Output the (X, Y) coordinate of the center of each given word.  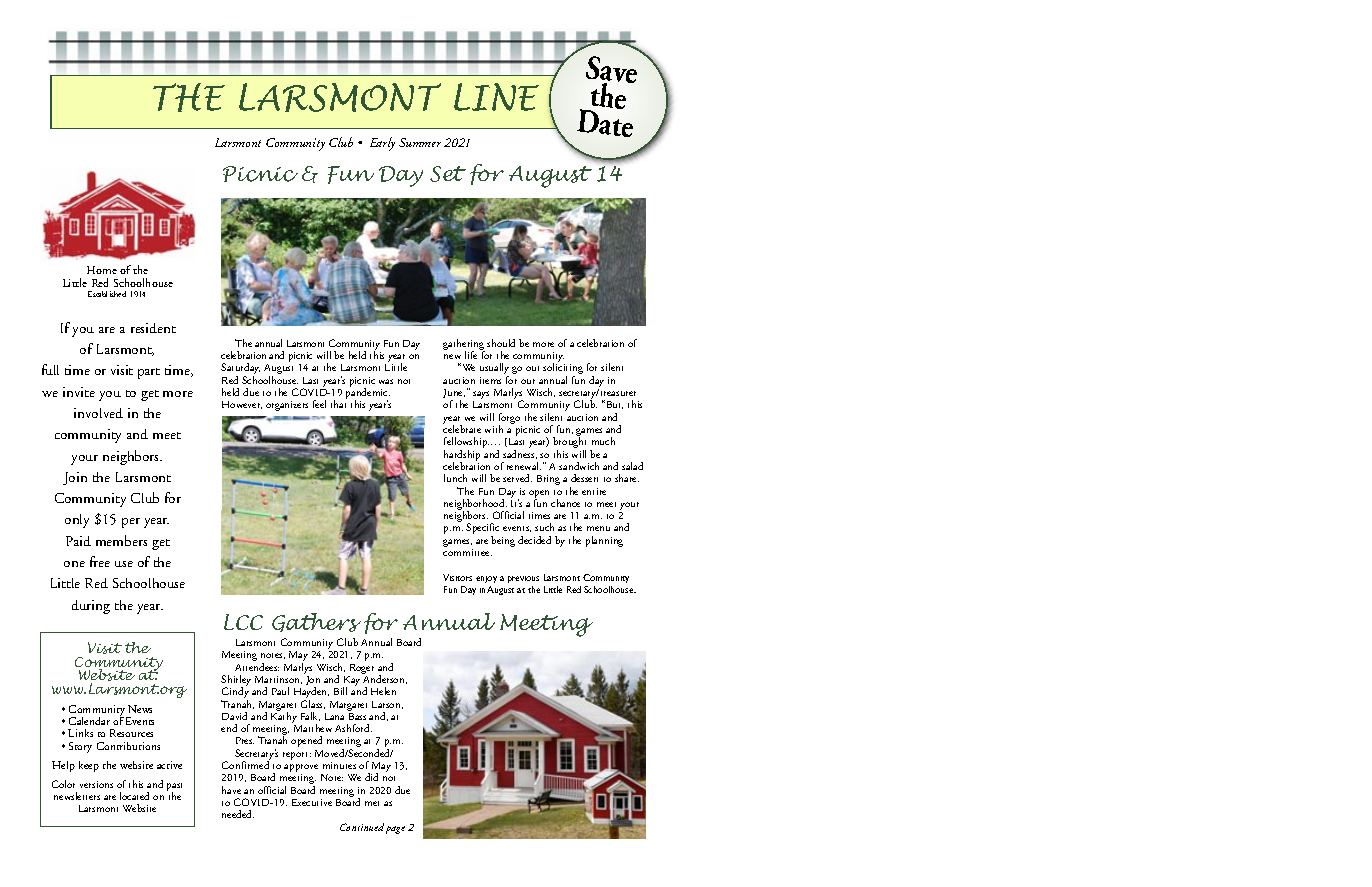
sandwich (579, 466)
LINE (496, 97)
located (134, 796)
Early (382, 144)
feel (319, 404)
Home (102, 270)
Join (75, 478)
